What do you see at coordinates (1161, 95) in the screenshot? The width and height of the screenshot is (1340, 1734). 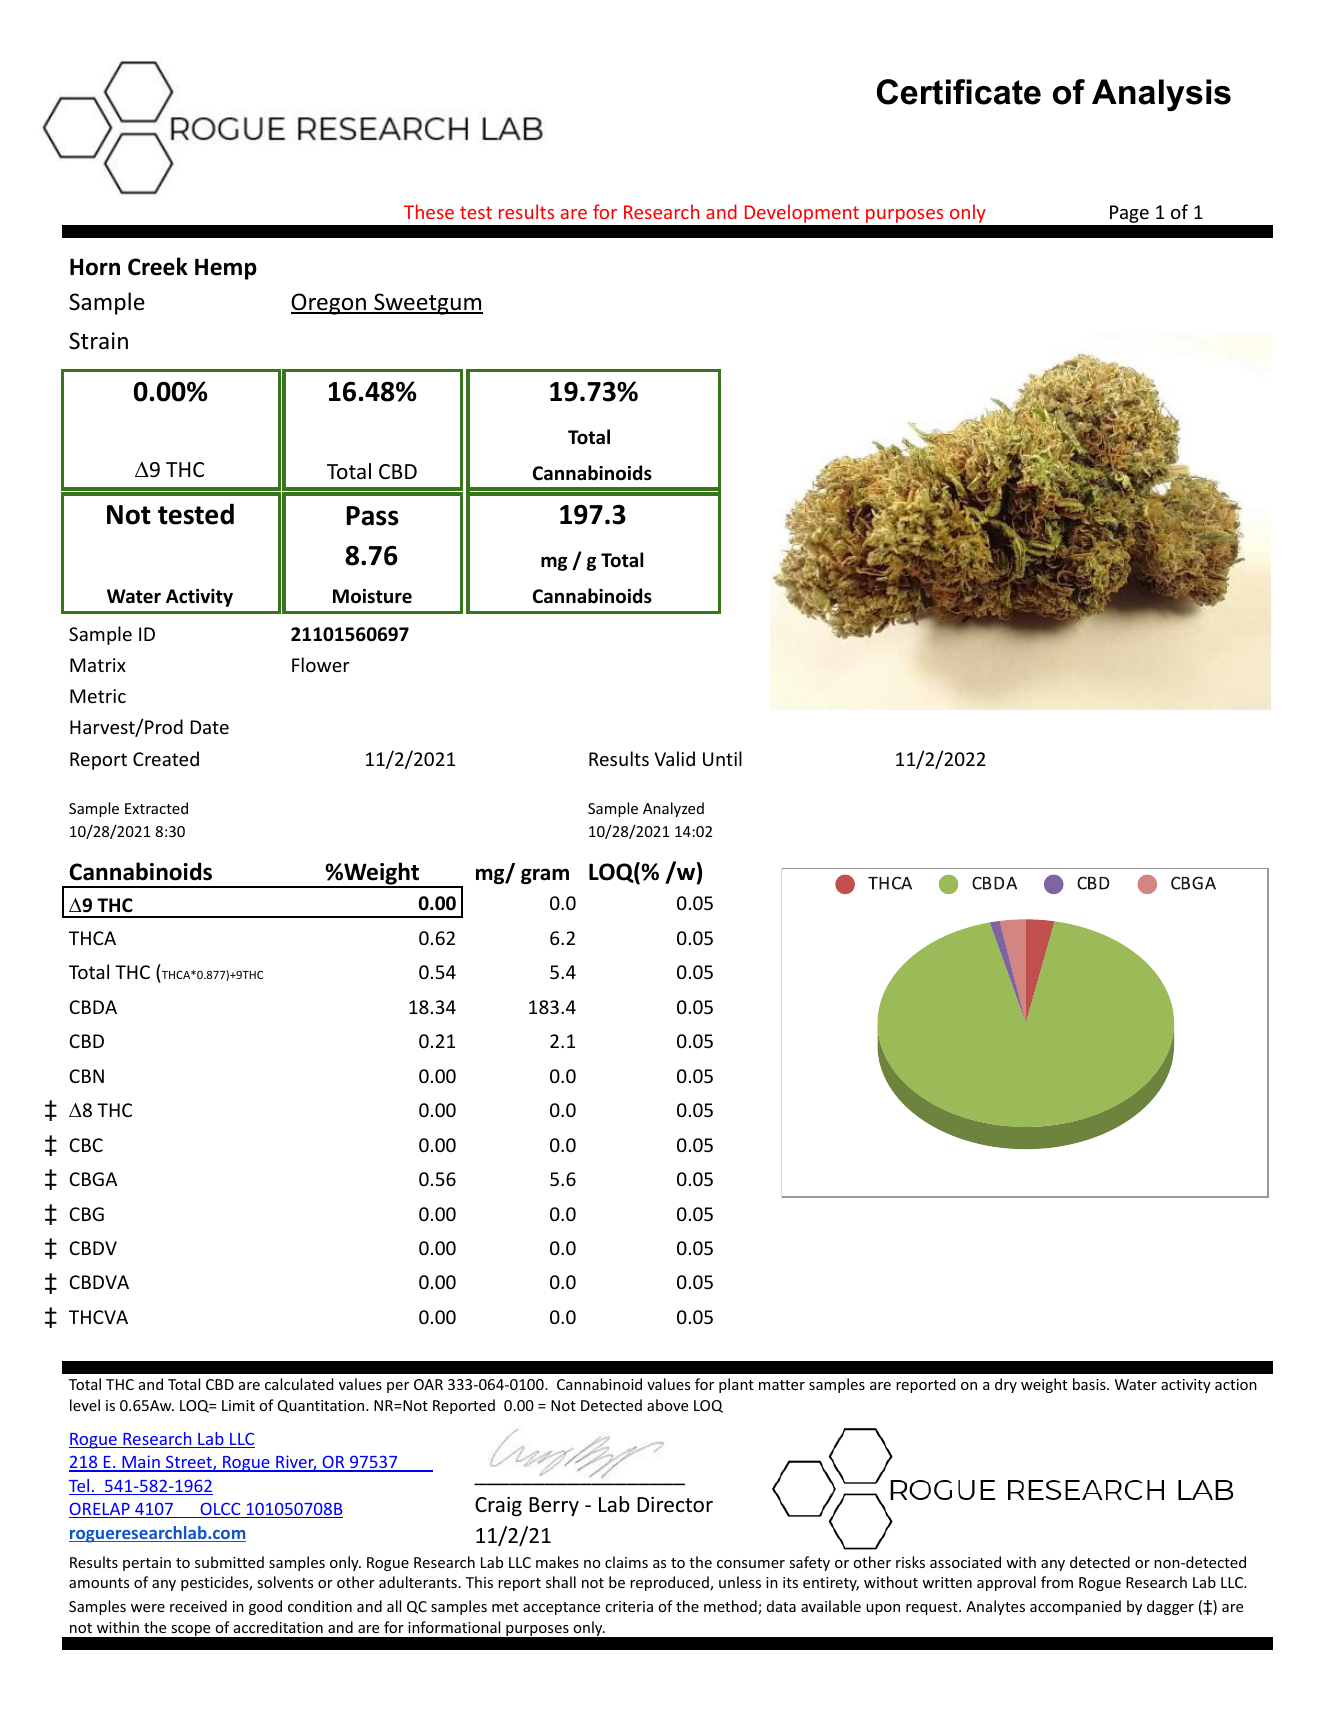 I see `Analysis` at bounding box center [1161, 95].
